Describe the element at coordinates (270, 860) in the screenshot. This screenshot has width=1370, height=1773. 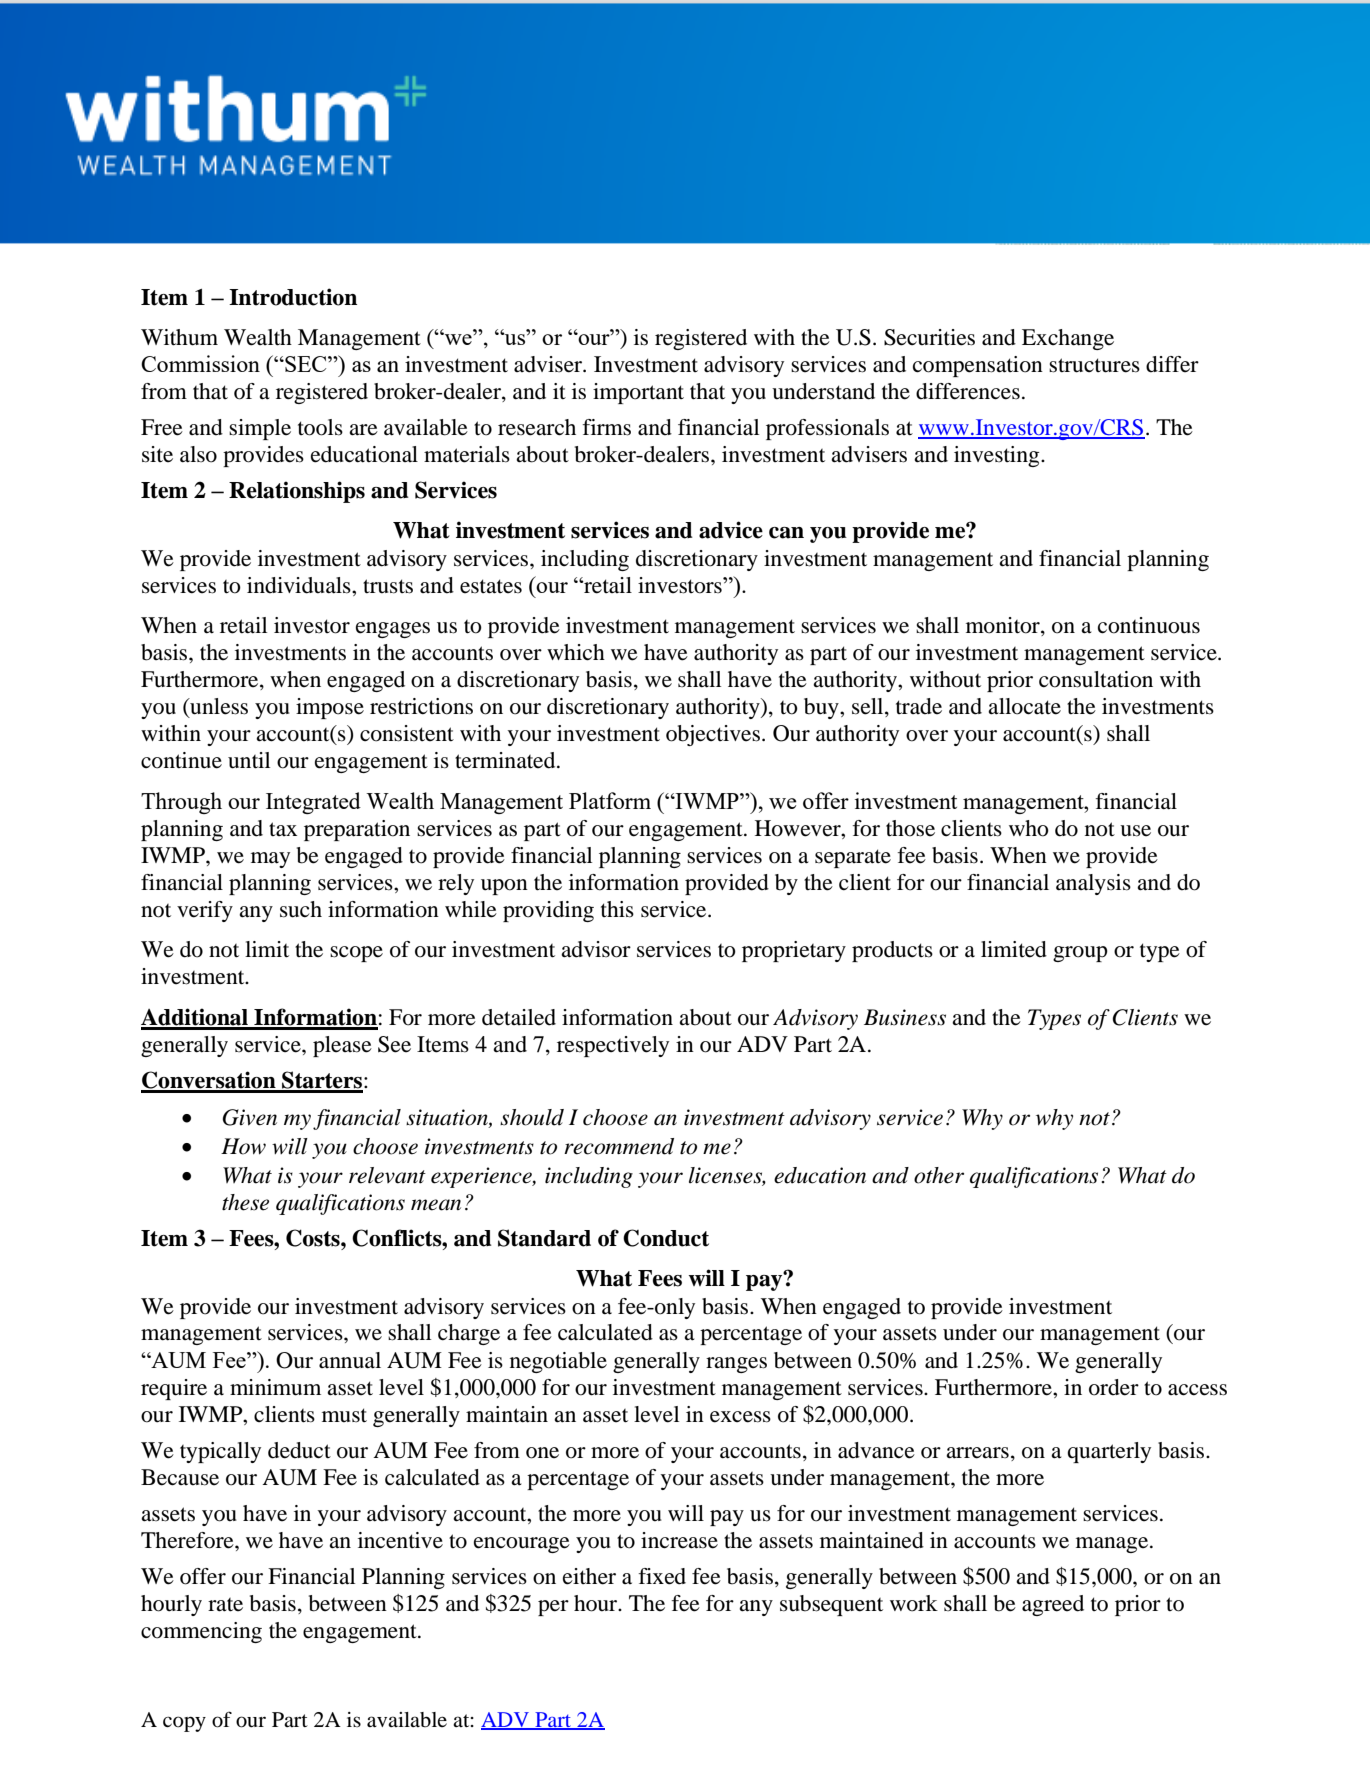
I see `may` at that location.
